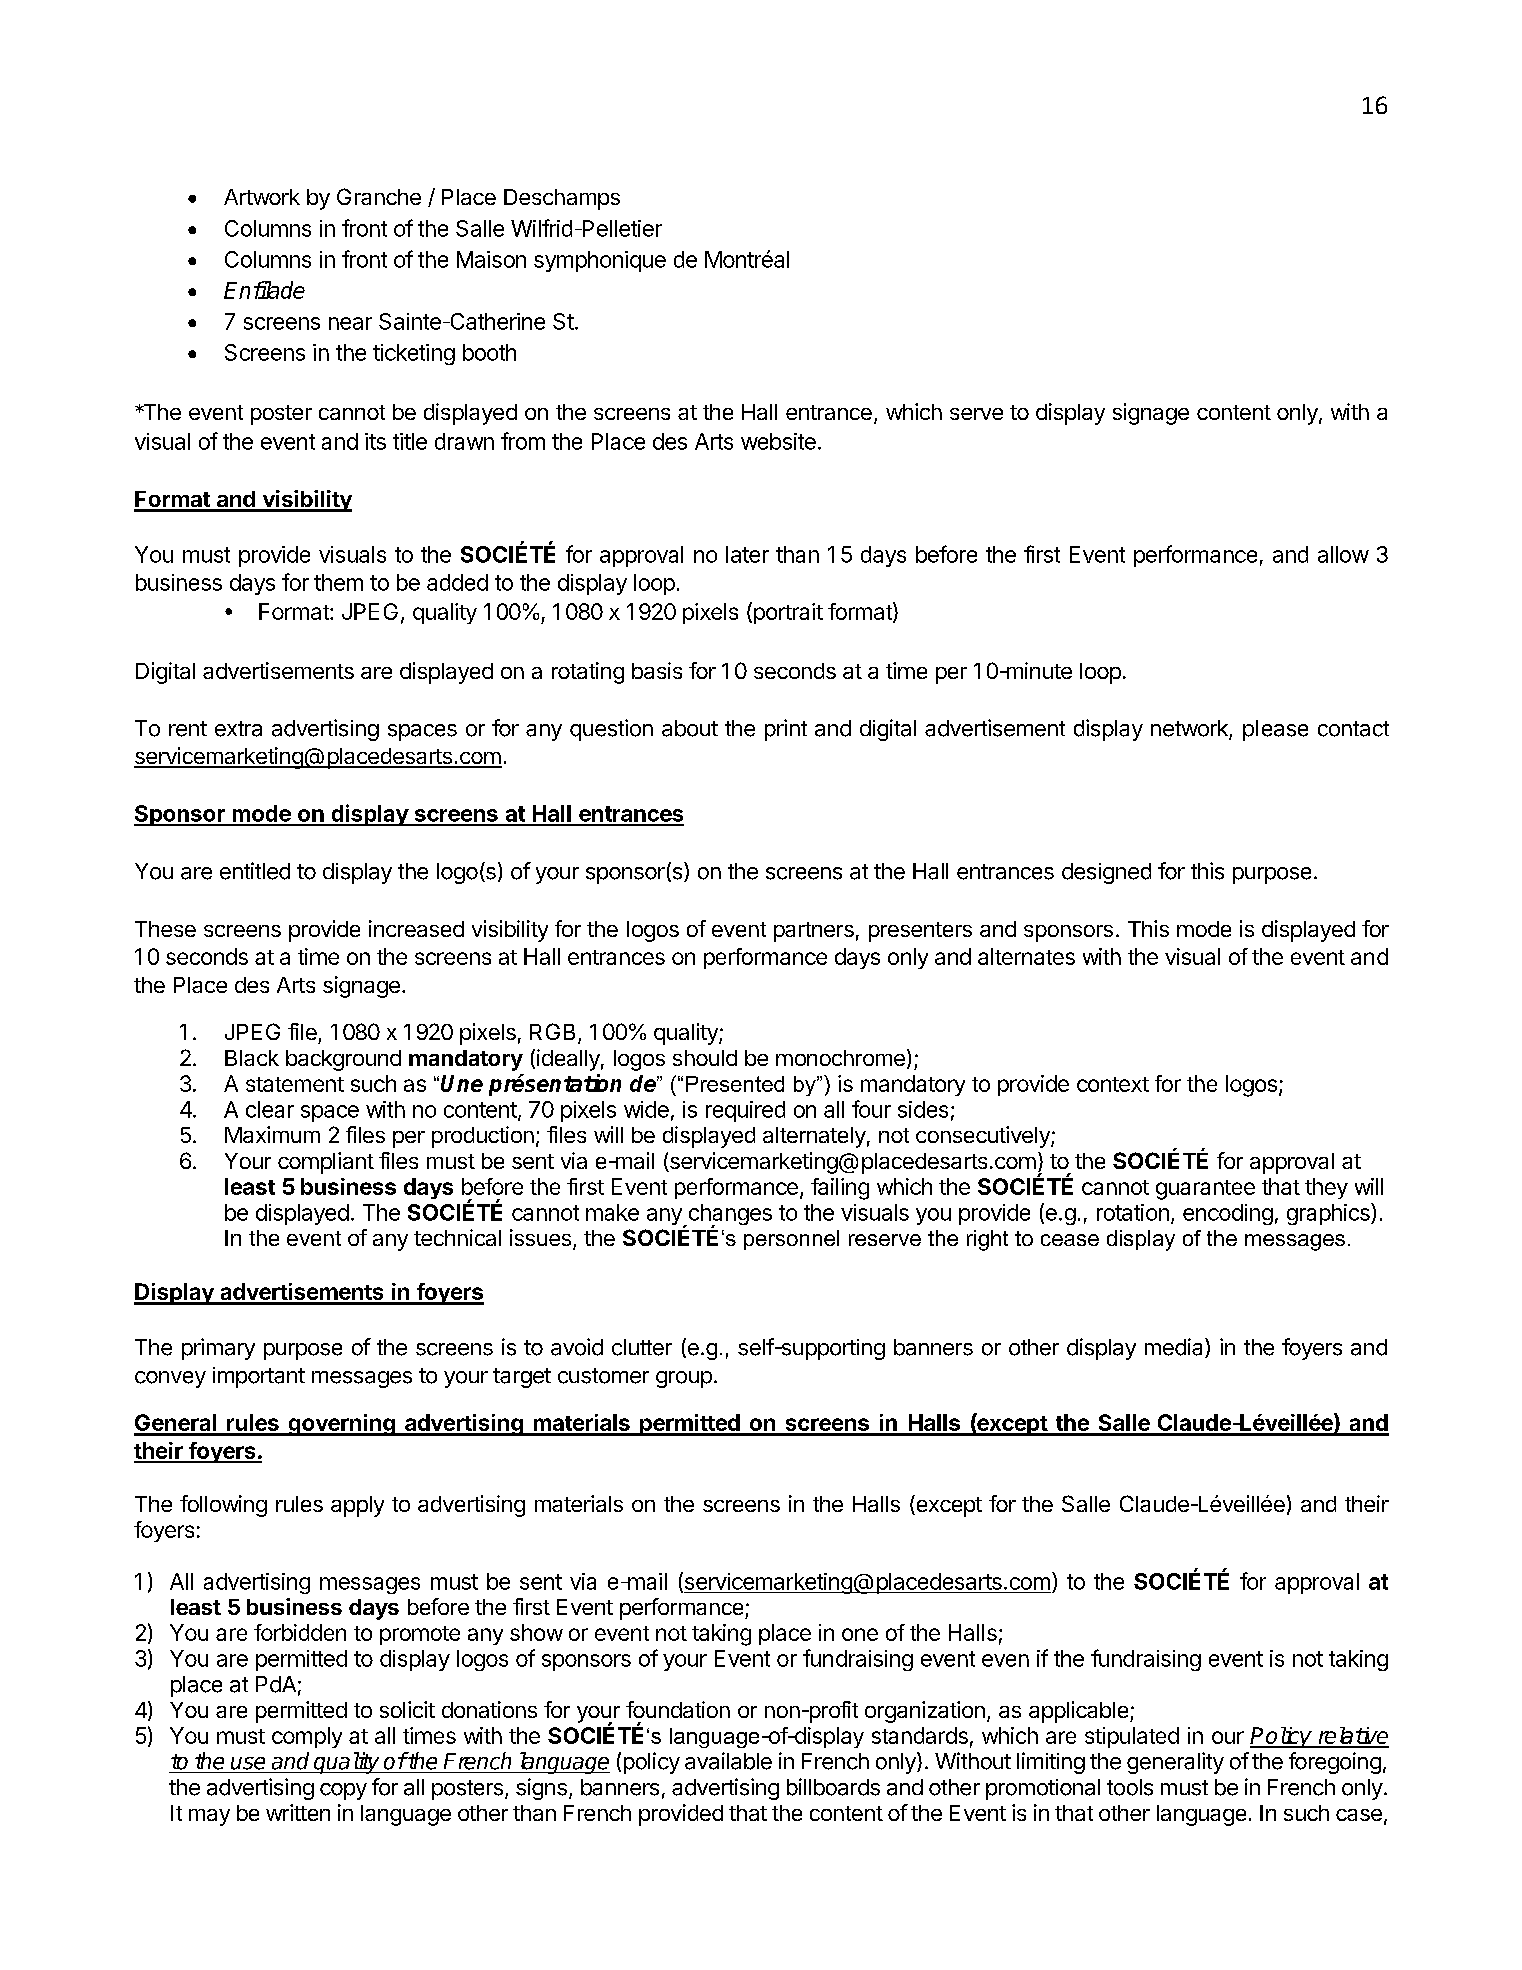 The image size is (1522, 1970). Describe the element at coordinates (238, 729) in the screenshot. I see `extra` at that location.
